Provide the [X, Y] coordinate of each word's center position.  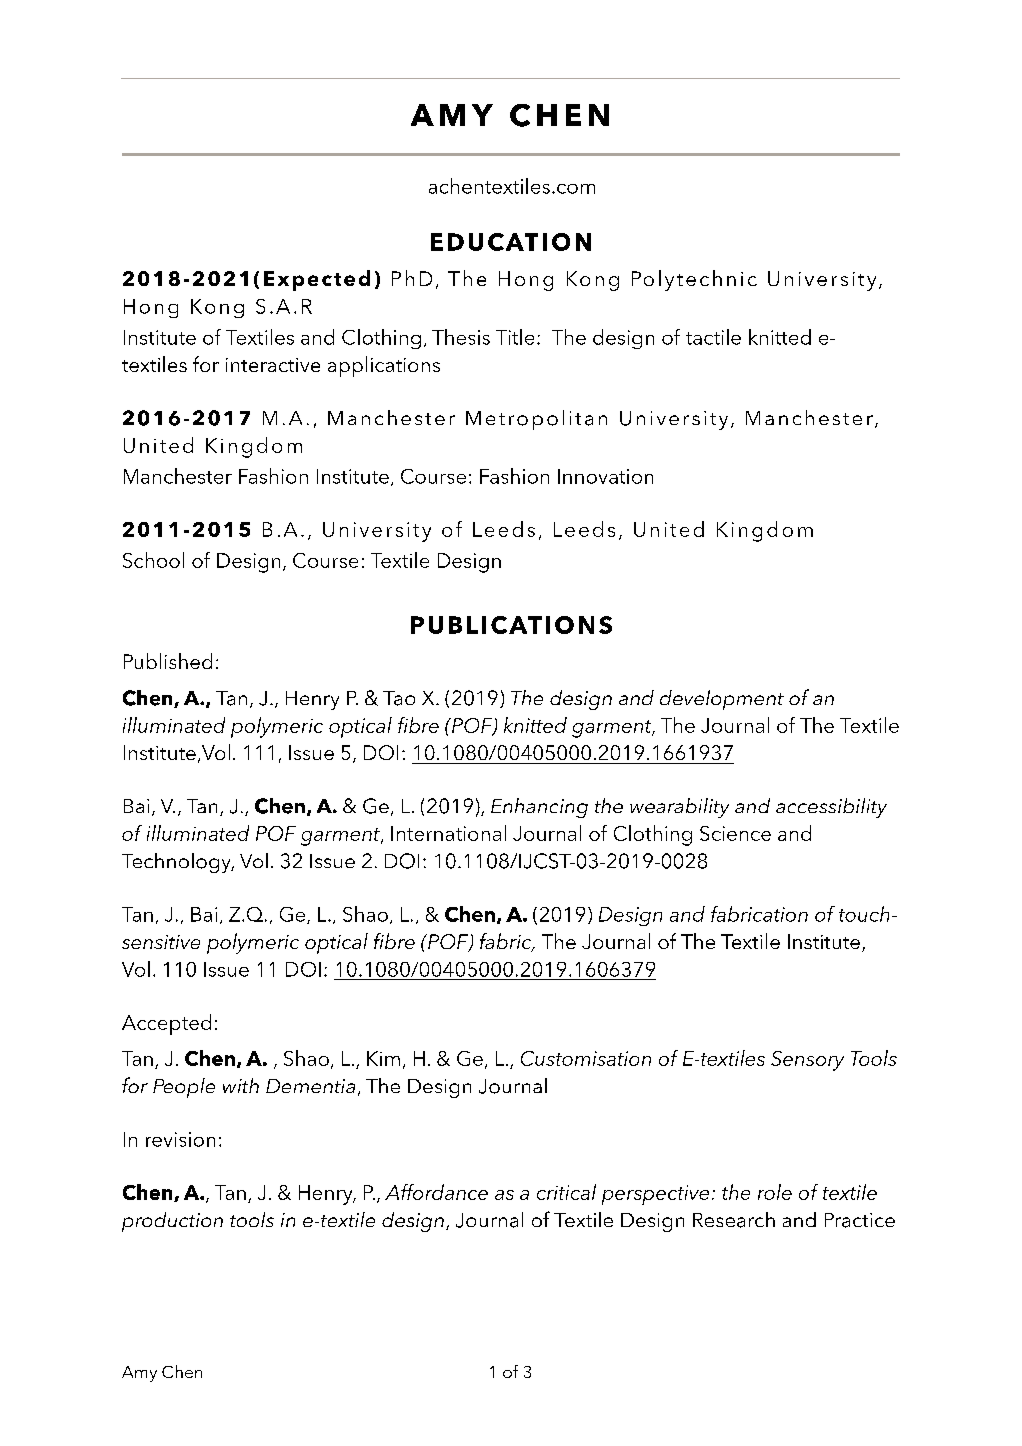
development [722, 700]
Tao [399, 698]
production [172, 1222]
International [448, 833]
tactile [713, 337]
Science [735, 833]
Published [168, 661]
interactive [273, 365]
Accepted [166, 1024]
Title [515, 337]
